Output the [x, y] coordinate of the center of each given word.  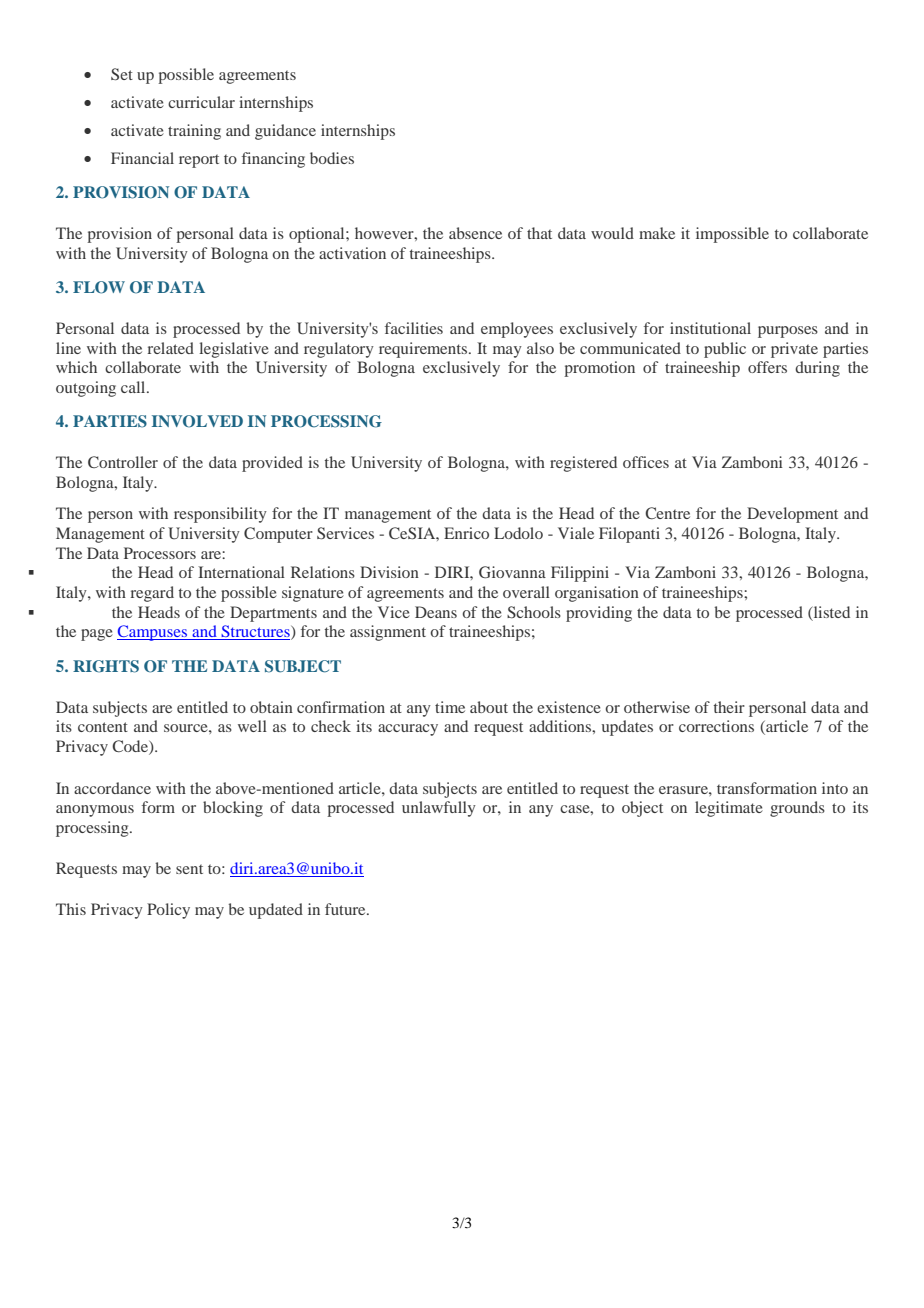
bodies [332, 158]
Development [792, 515]
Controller [123, 462]
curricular [201, 102]
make [657, 233]
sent [189, 869]
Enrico [466, 533]
